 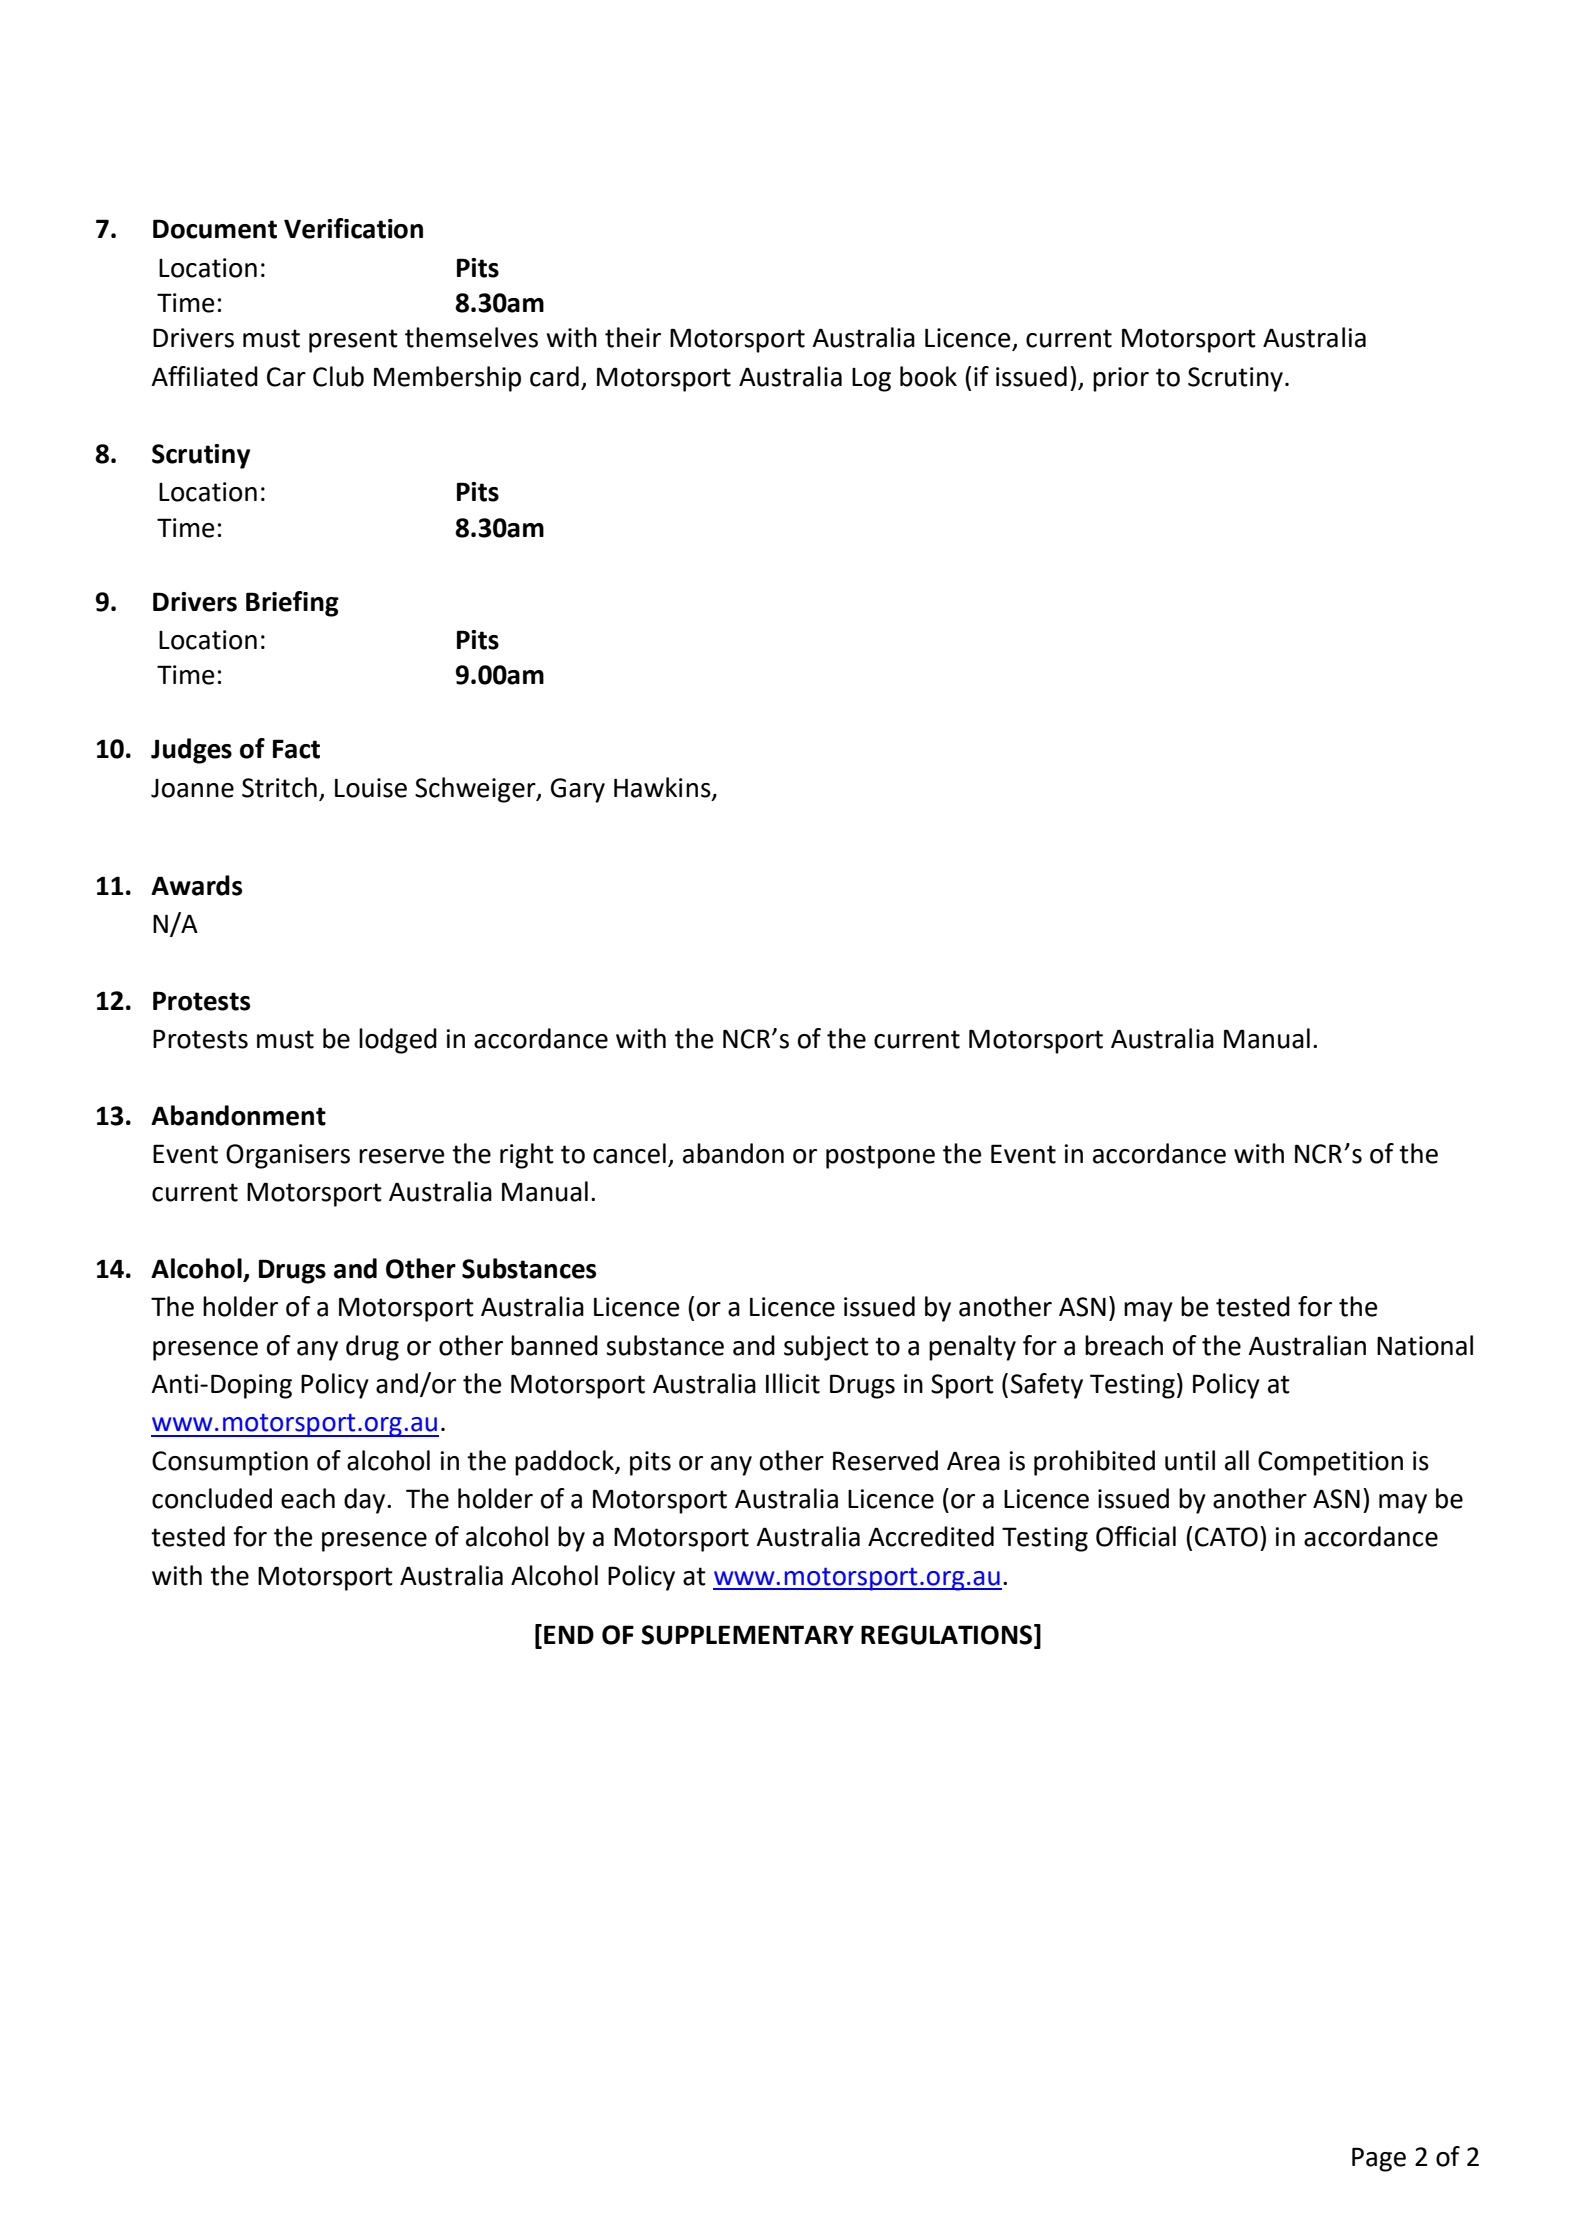 What do you see at coordinates (366, 1501) in the screenshot?
I see `day` at bounding box center [366, 1501].
